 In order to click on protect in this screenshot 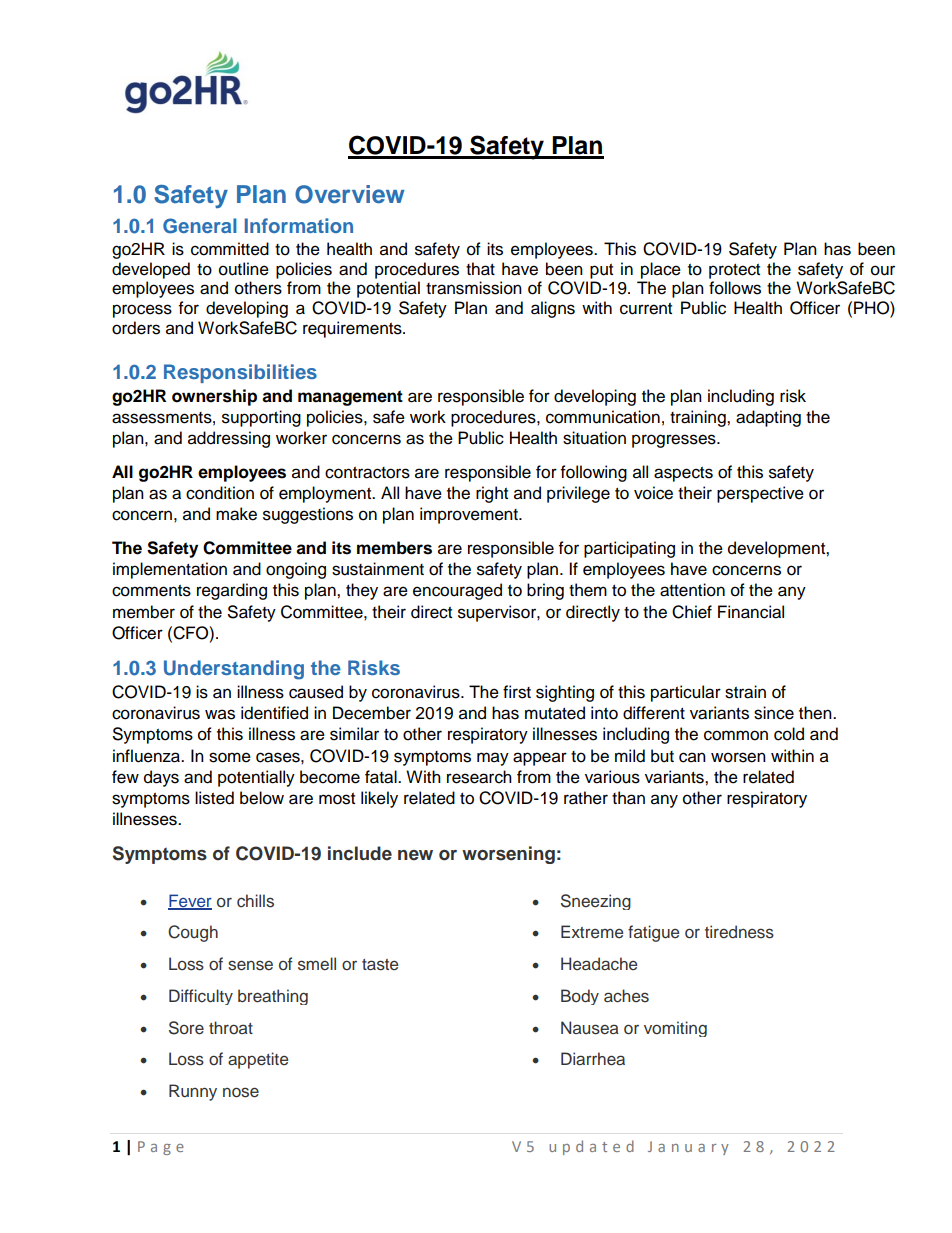, I will do `click(734, 271)`.
